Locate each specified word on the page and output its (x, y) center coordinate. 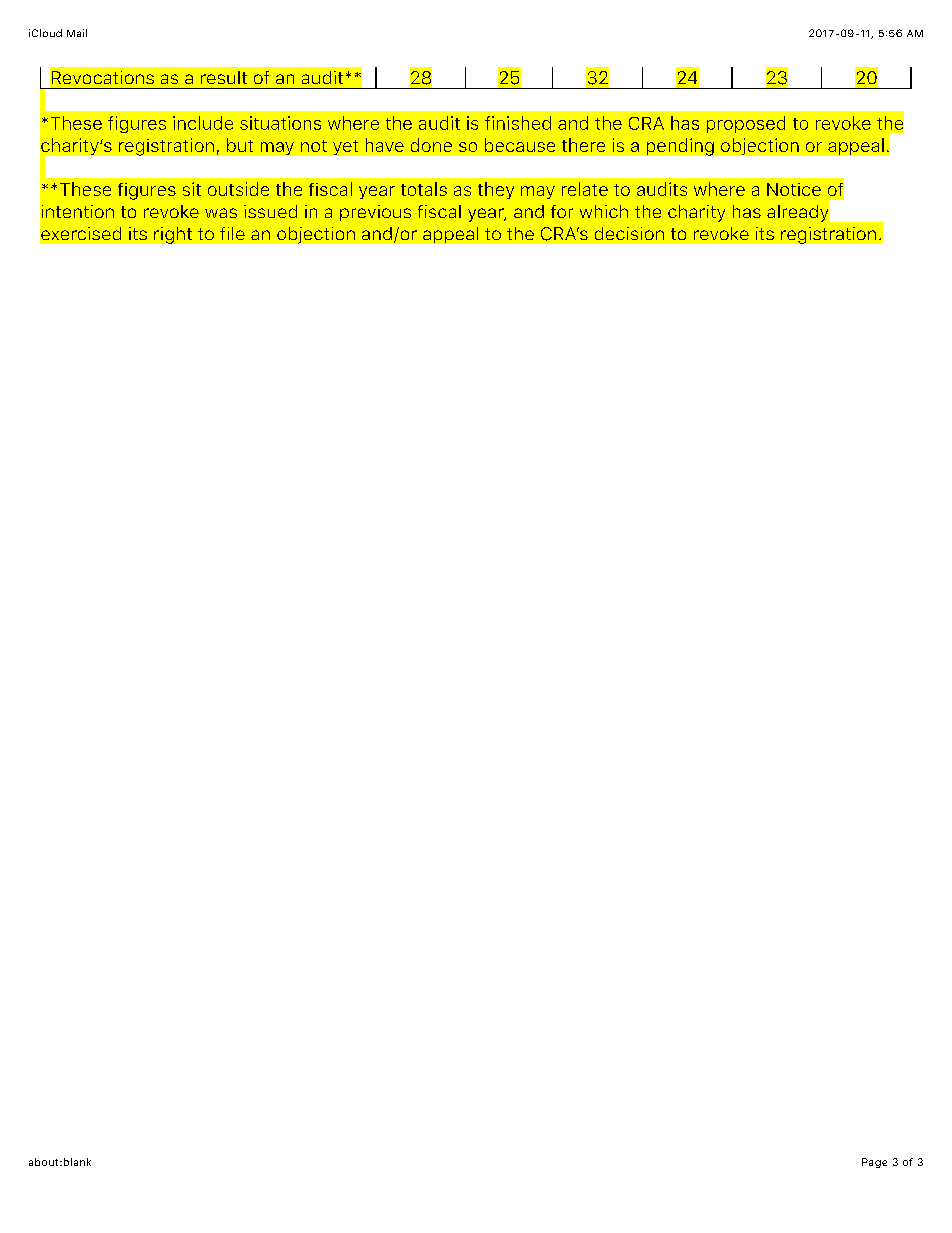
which (604, 211)
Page (874, 1163)
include (203, 123)
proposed (746, 124)
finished (518, 123)
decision (629, 233)
